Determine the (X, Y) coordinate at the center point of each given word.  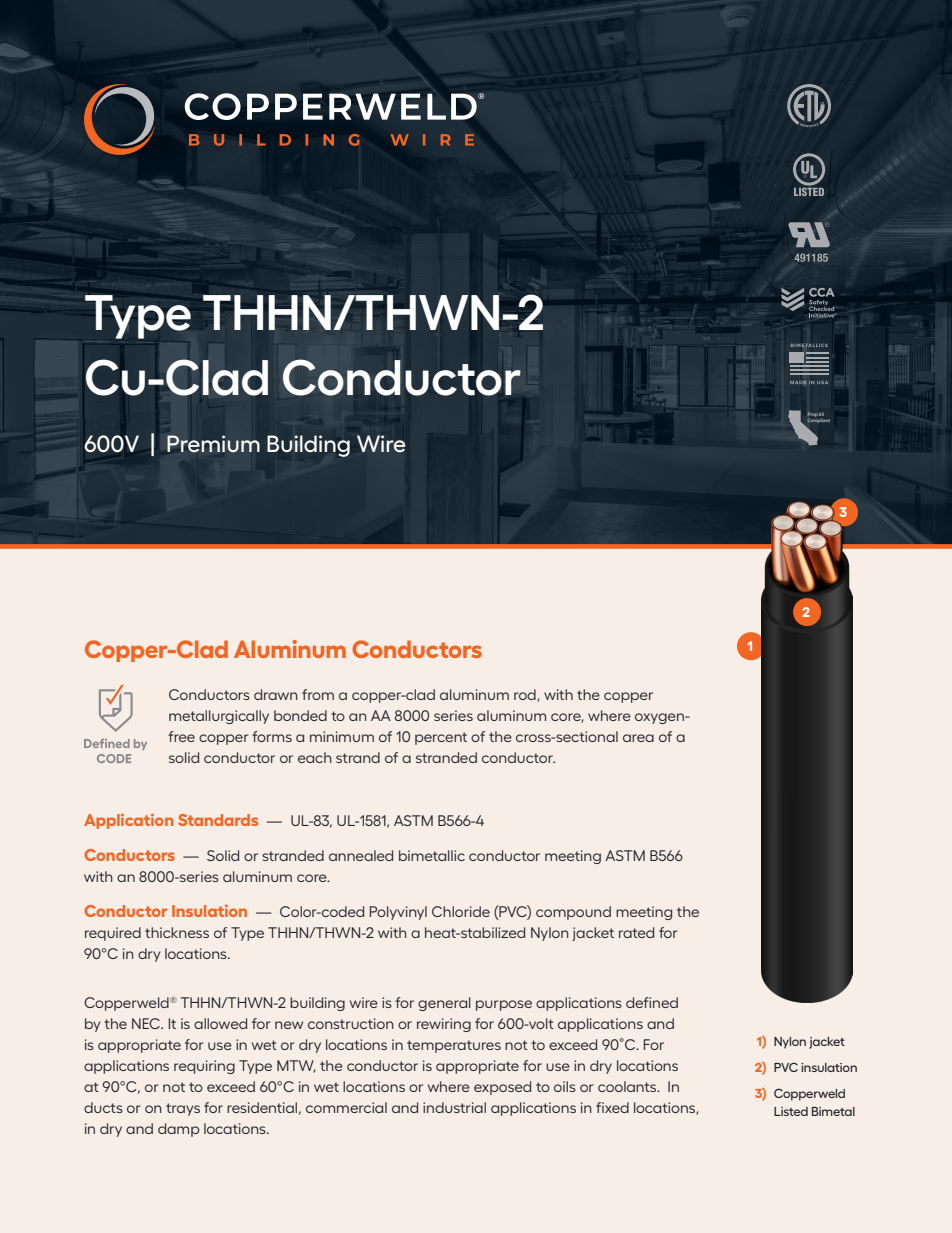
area (638, 738)
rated (636, 932)
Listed (791, 1111)
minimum (342, 736)
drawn (276, 694)
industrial (454, 1107)
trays (183, 1109)
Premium (213, 443)
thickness (177, 932)
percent (441, 738)
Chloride (461, 911)
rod (526, 695)
